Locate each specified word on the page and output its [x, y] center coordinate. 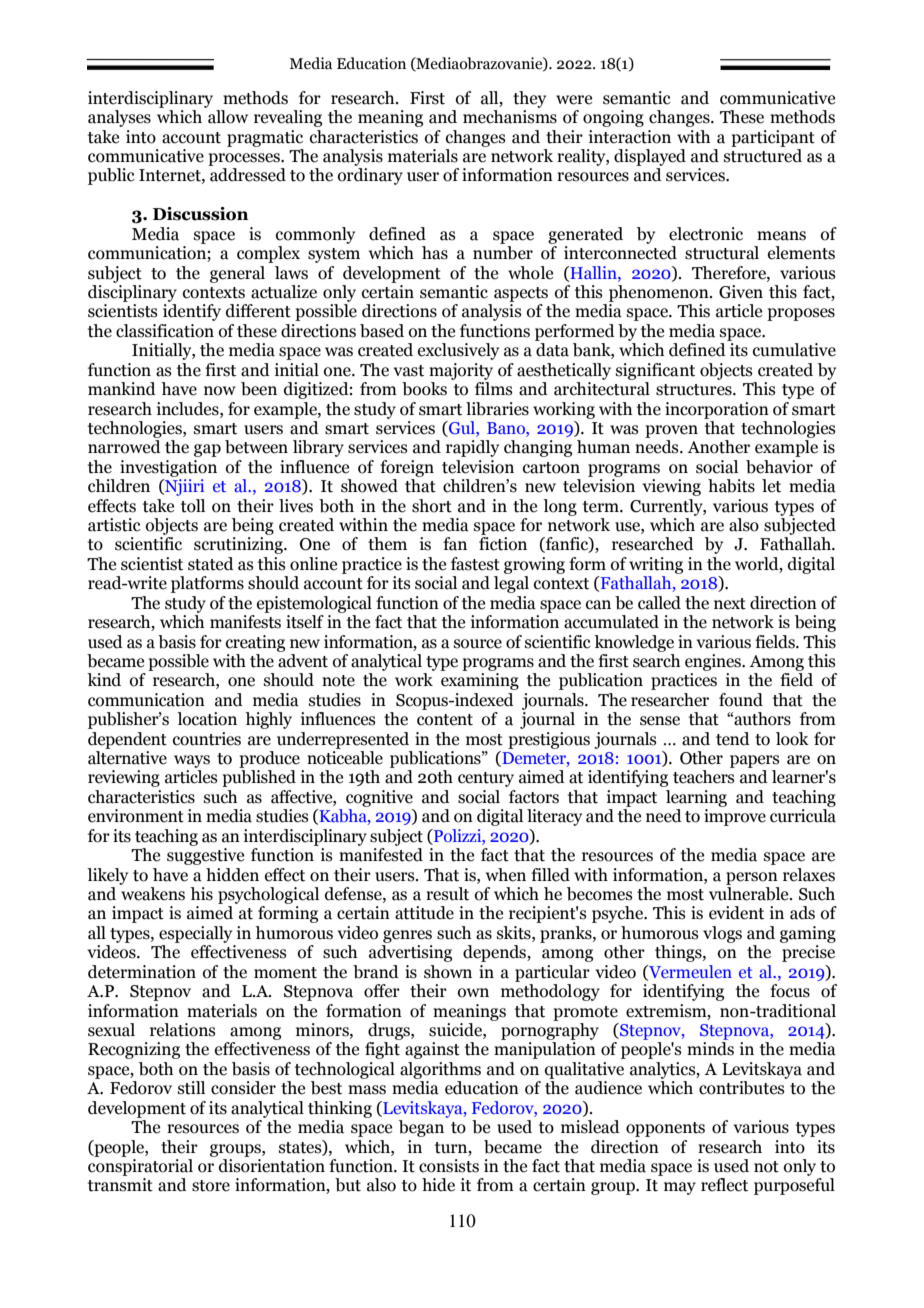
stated [211, 564]
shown [448, 972]
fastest [475, 564]
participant [773, 138]
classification [165, 331]
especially [195, 934]
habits [731, 486]
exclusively [458, 351]
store [211, 1186]
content [445, 720]
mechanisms [510, 117]
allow [228, 117]
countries [207, 739]
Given [741, 292]
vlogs [722, 934]
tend [733, 739]
